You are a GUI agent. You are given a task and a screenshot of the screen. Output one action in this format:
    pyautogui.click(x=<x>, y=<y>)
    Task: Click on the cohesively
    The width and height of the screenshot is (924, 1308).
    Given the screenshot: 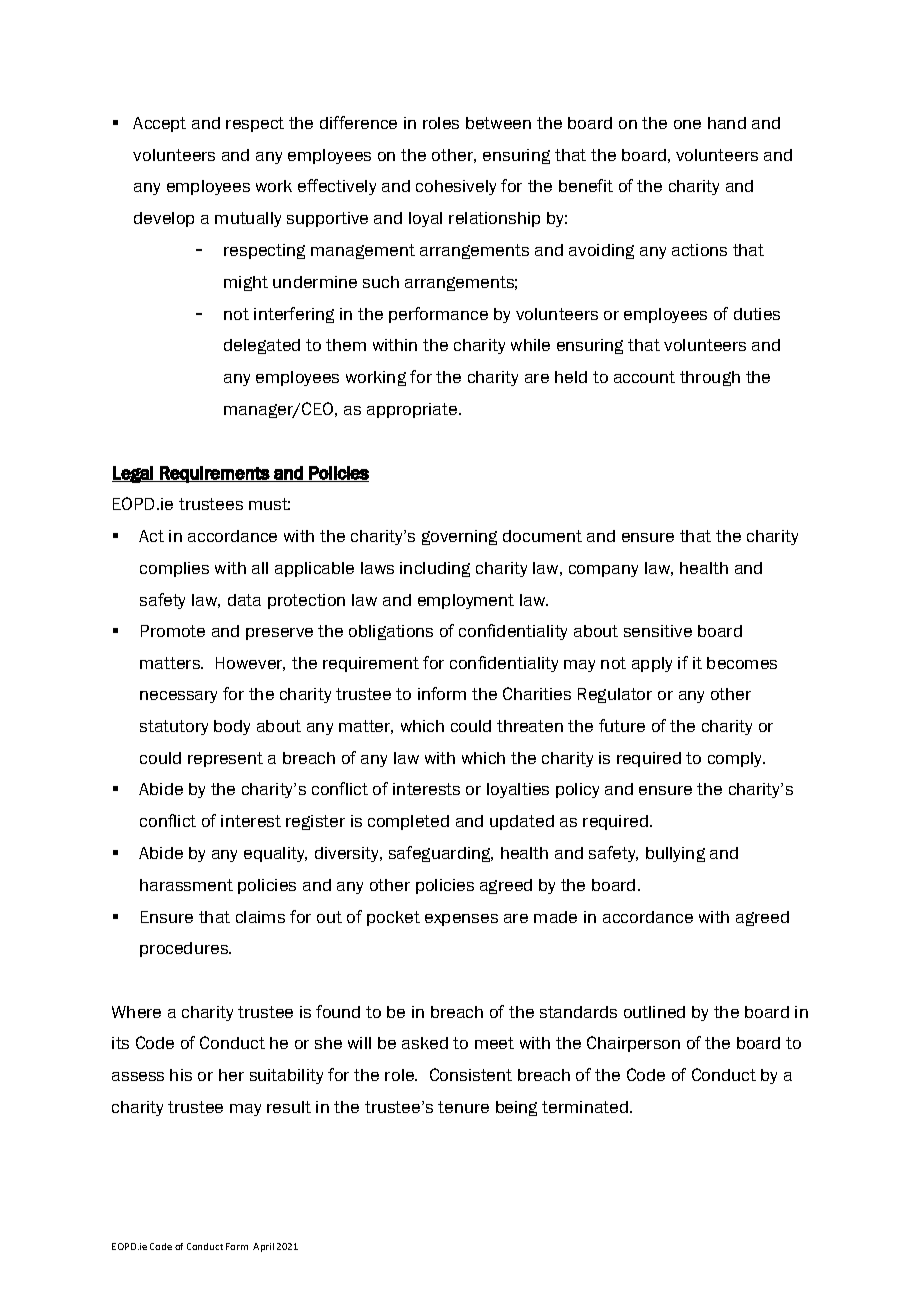 What is the action you would take?
    pyautogui.click(x=456, y=187)
